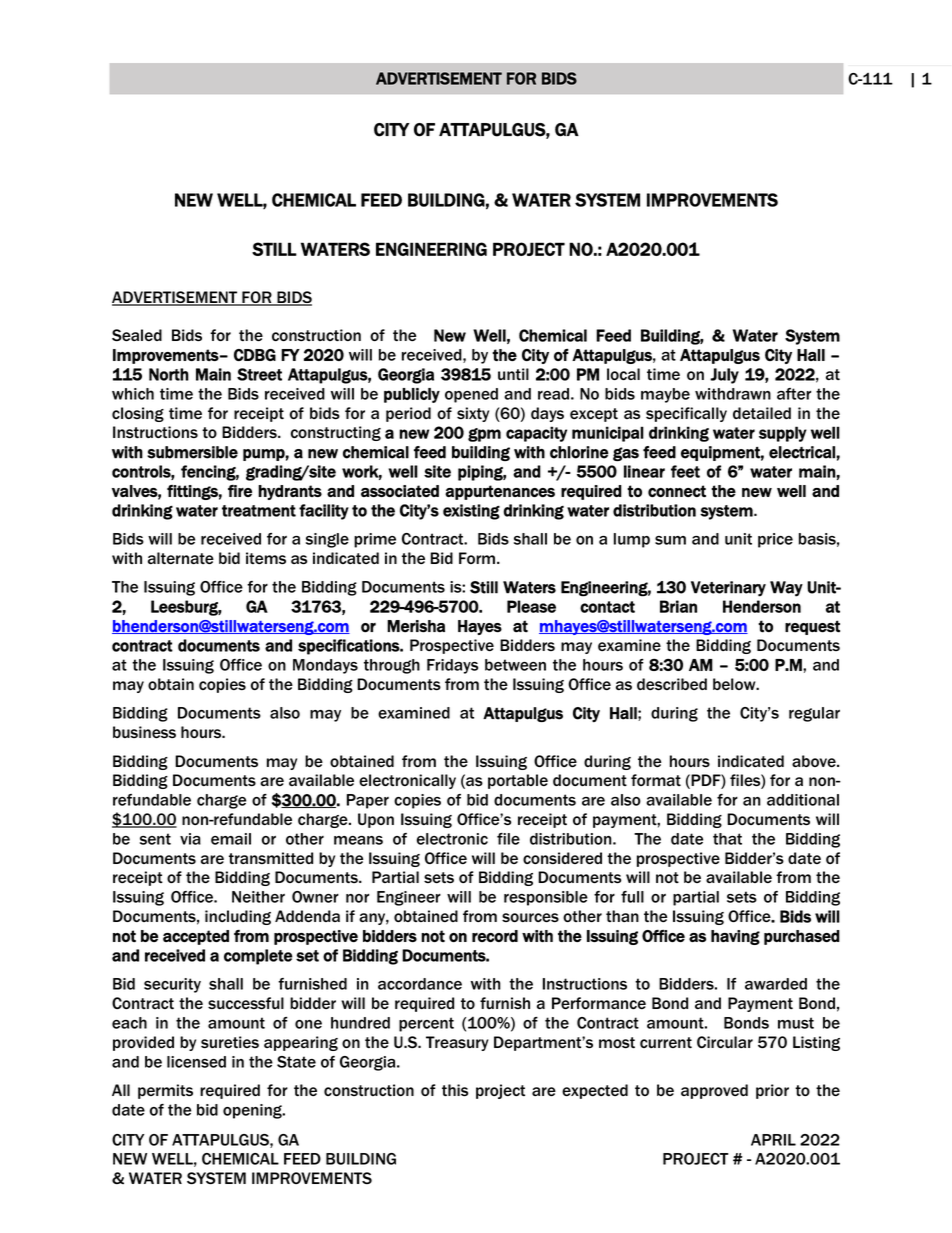 The image size is (952, 1233). Describe the element at coordinates (513, 374) in the screenshot. I see `until` at that location.
